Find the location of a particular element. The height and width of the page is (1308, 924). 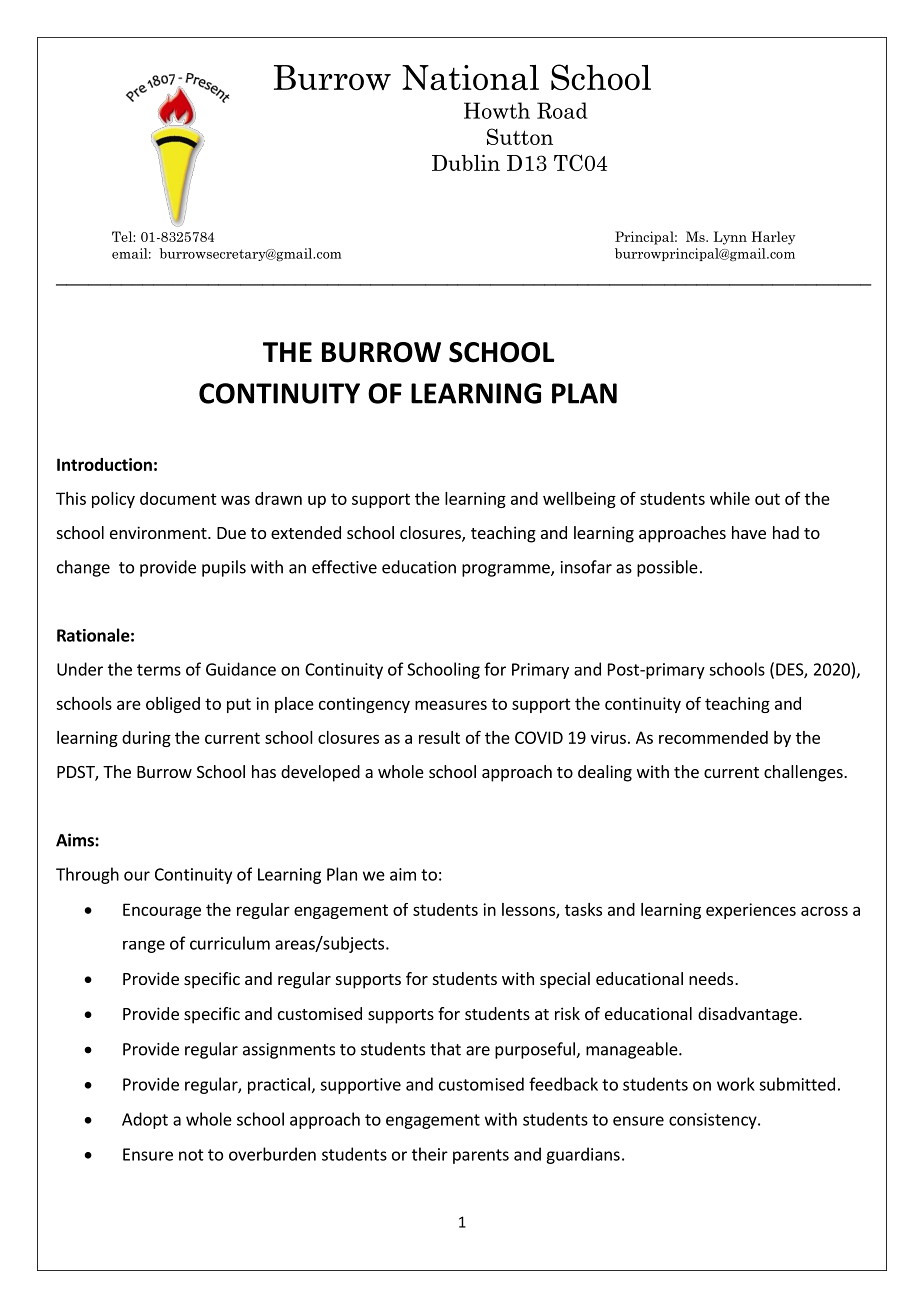

Dublin is located at coordinates (466, 163).
